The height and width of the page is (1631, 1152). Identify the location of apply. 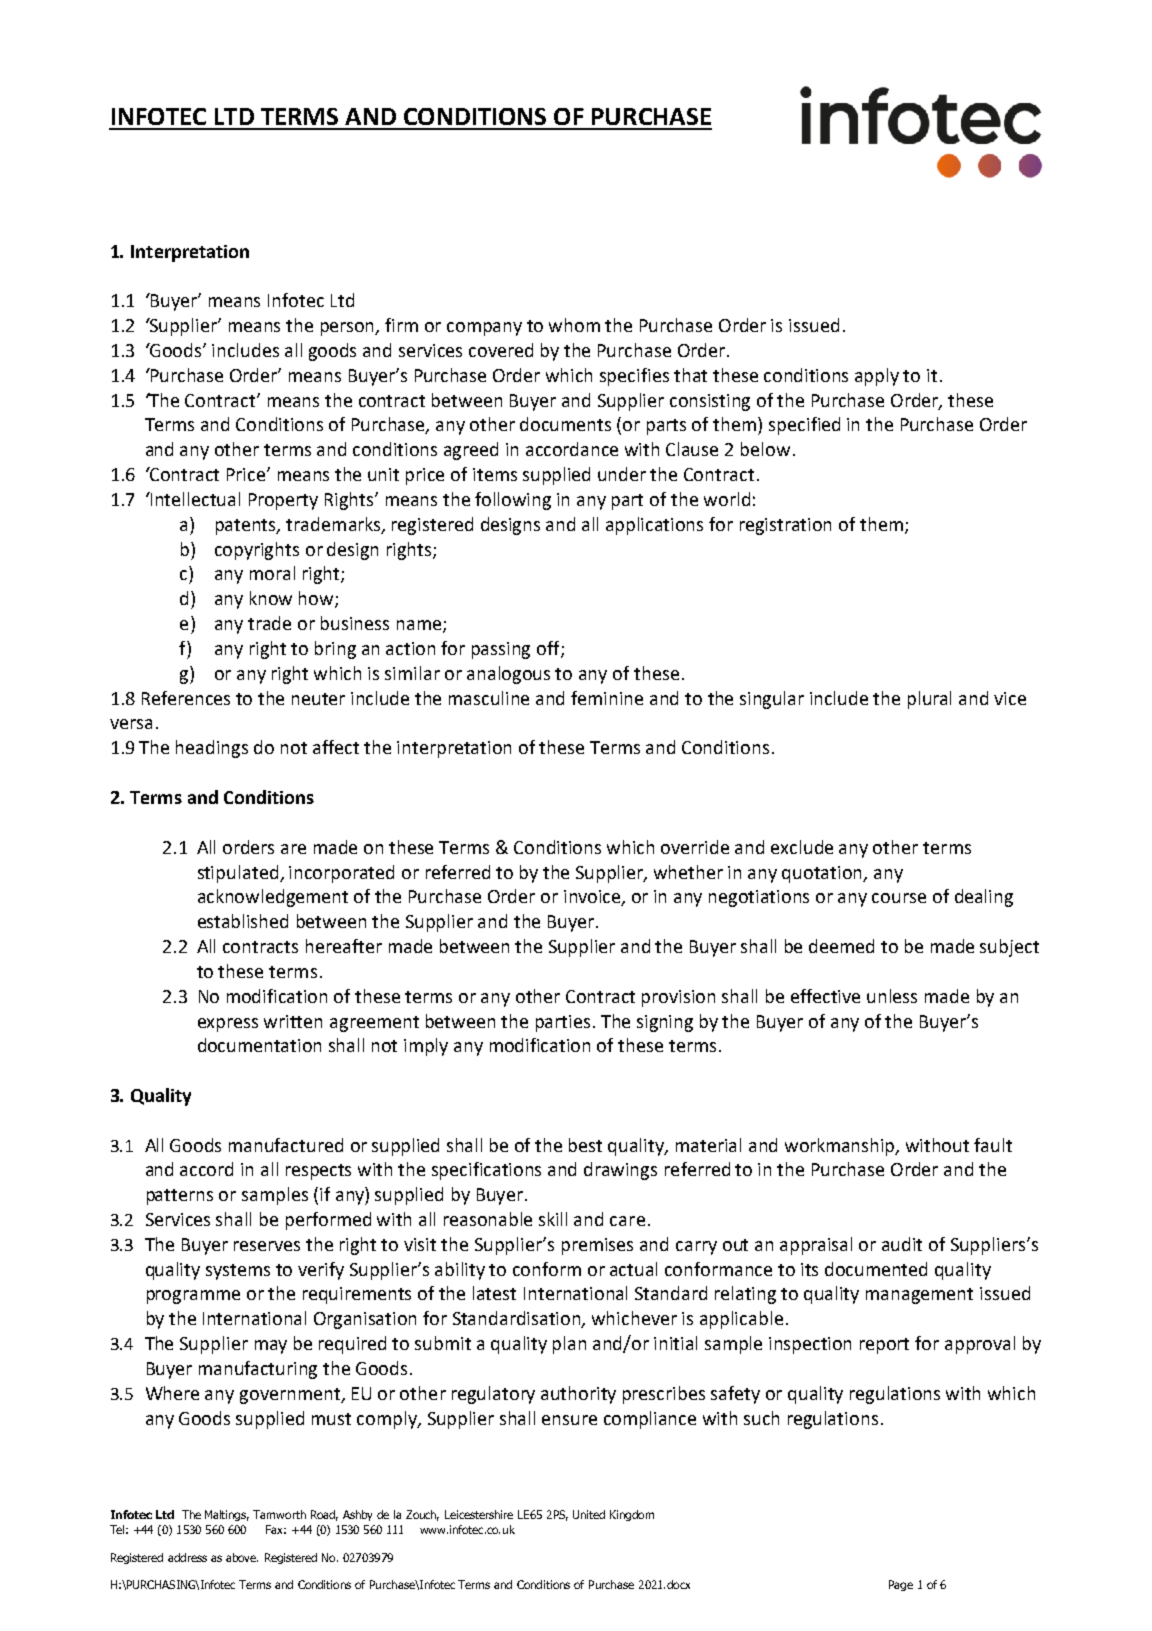
(877, 377).
